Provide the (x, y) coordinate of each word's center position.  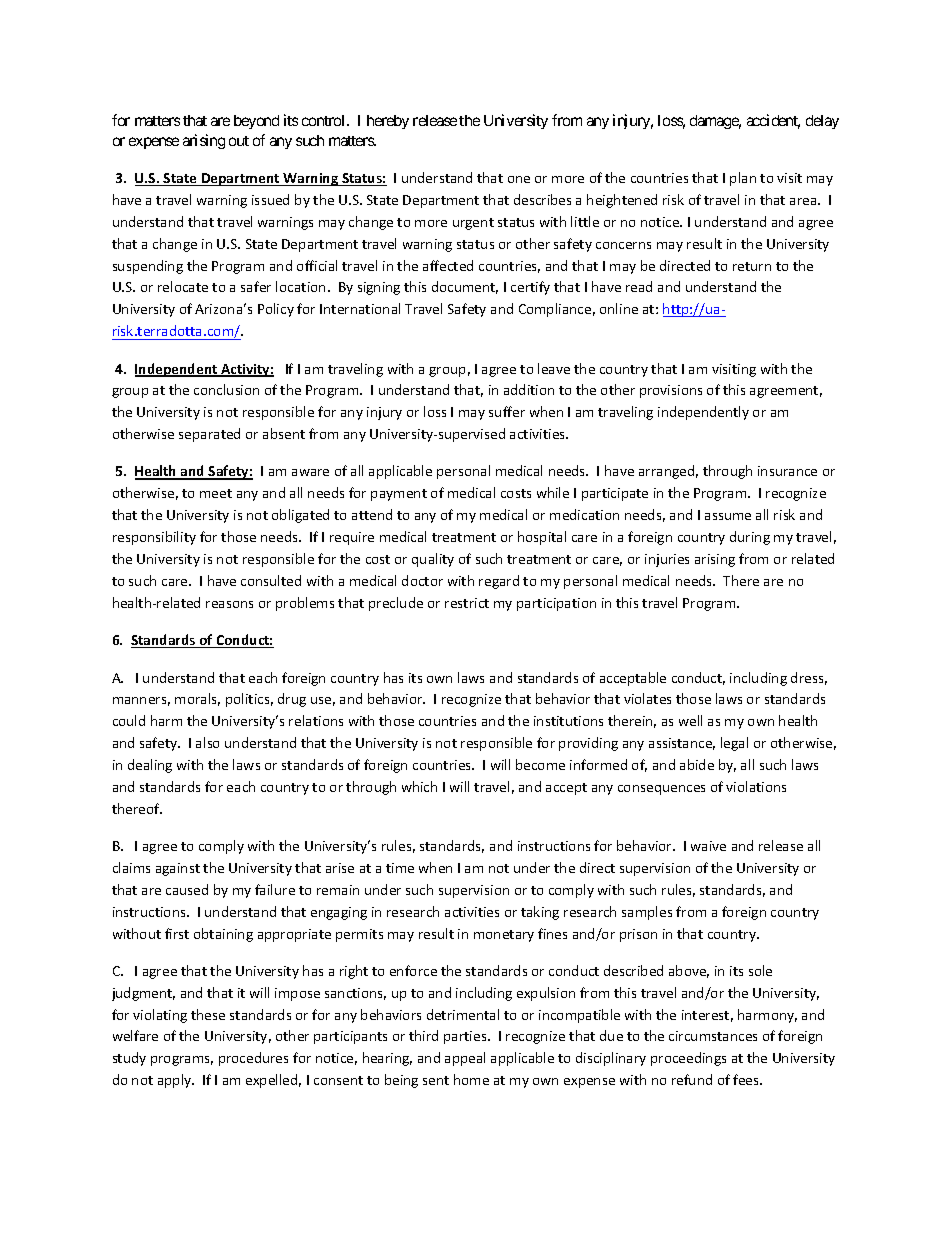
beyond (256, 122)
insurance (787, 471)
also (207, 742)
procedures (253, 1059)
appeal (465, 1059)
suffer (507, 411)
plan (743, 179)
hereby (388, 122)
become (540, 764)
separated (209, 435)
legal (734, 744)
